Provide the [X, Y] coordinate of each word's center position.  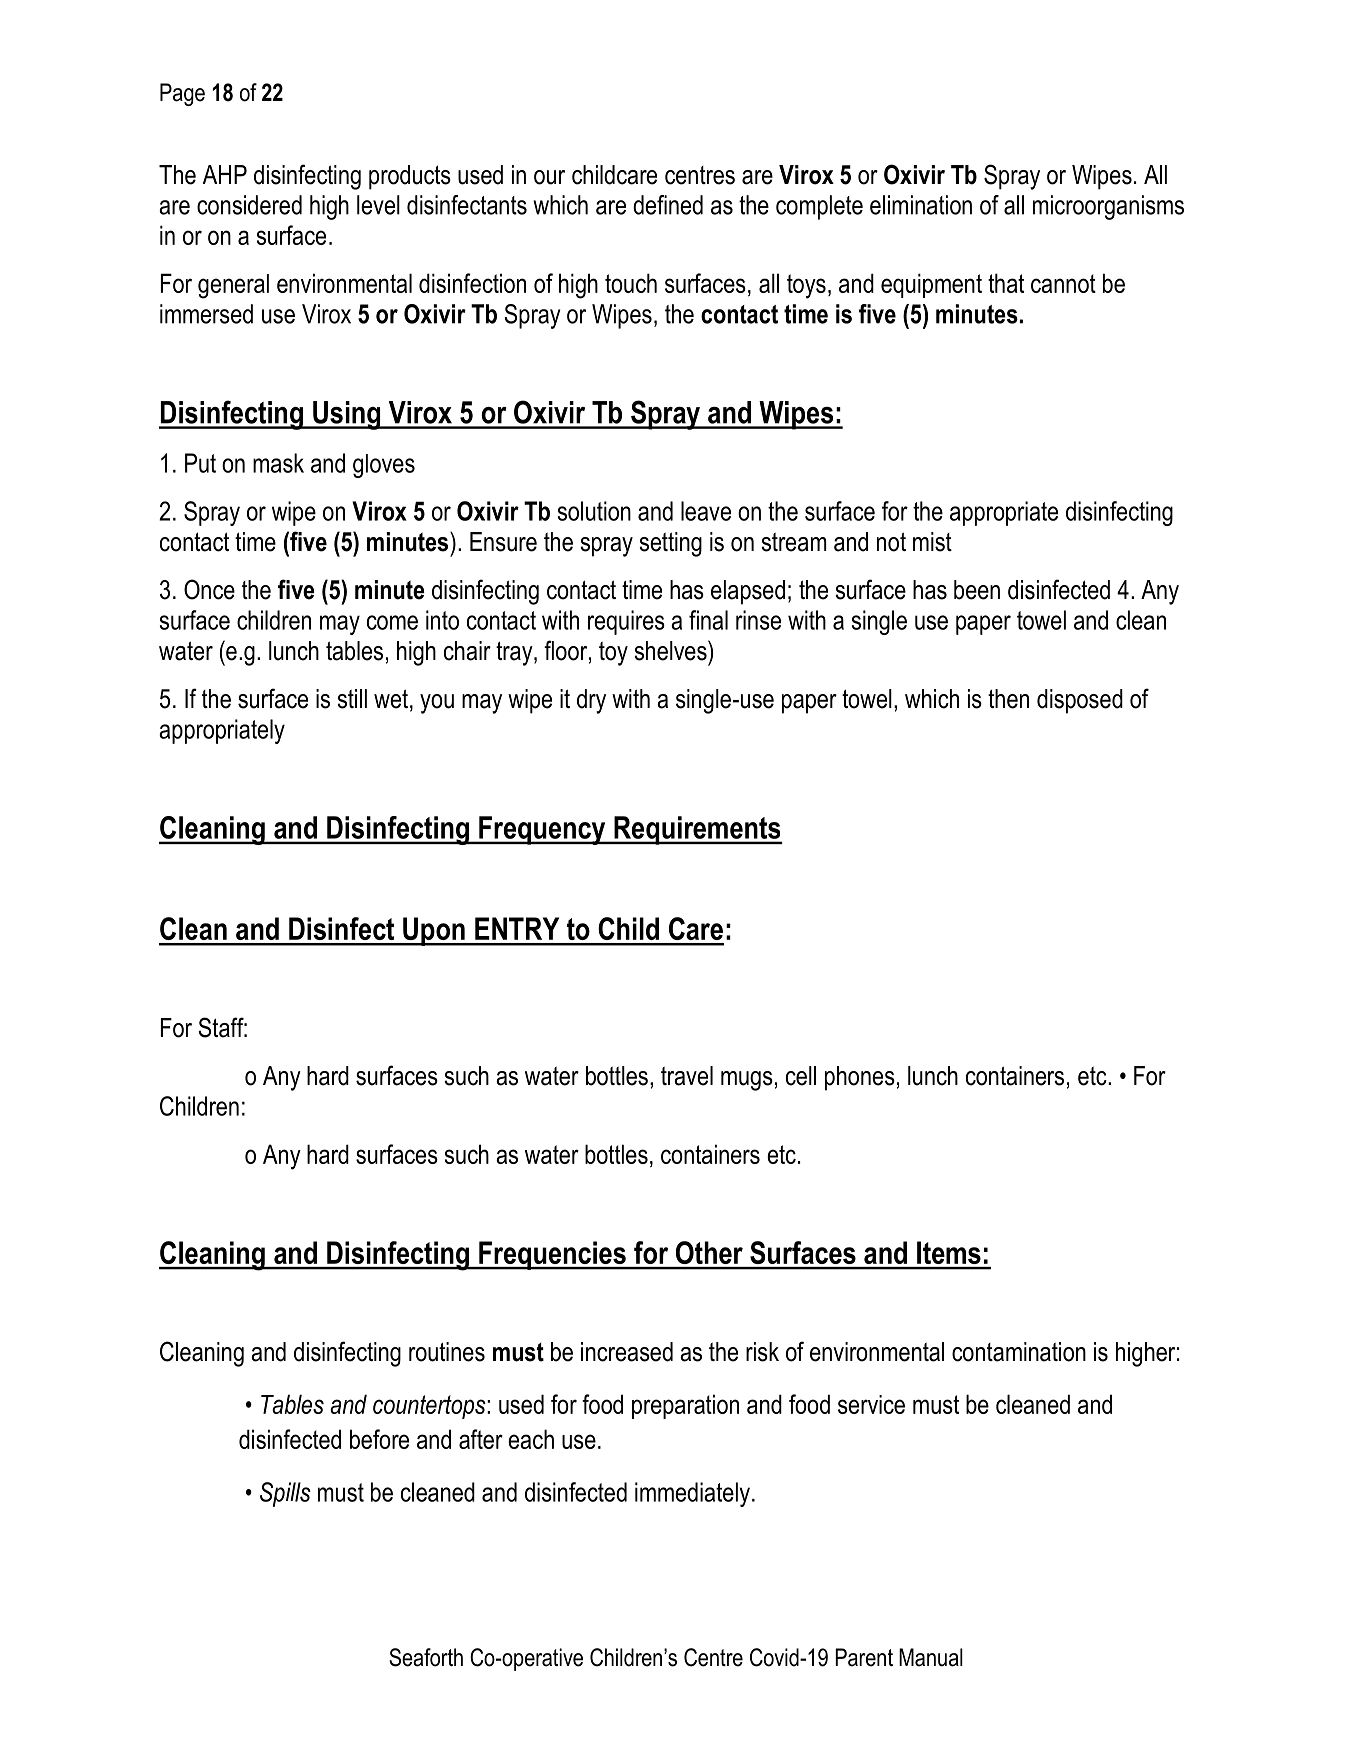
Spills [285, 1494]
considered [249, 205]
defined [668, 205]
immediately [692, 1494]
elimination [921, 205]
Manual [931, 1657]
